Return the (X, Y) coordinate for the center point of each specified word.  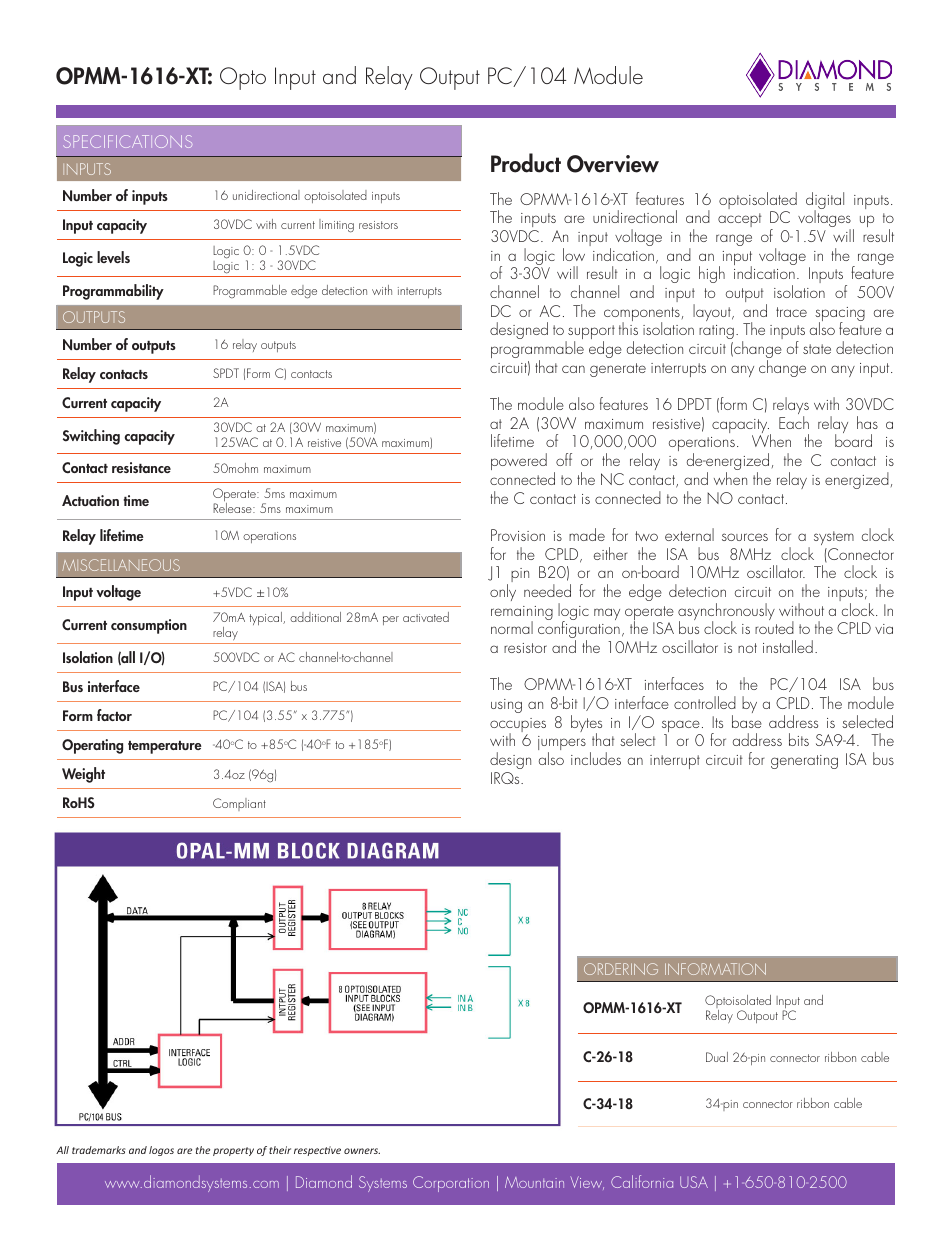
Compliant (239, 804)
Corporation (451, 1184)
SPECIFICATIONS (127, 141)
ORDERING (621, 969)
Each (794, 422)
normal (512, 627)
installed (788, 646)
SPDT (226, 373)
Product (526, 163)
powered (519, 461)
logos (161, 1151)
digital (825, 202)
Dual (717, 1057)
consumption (149, 626)
